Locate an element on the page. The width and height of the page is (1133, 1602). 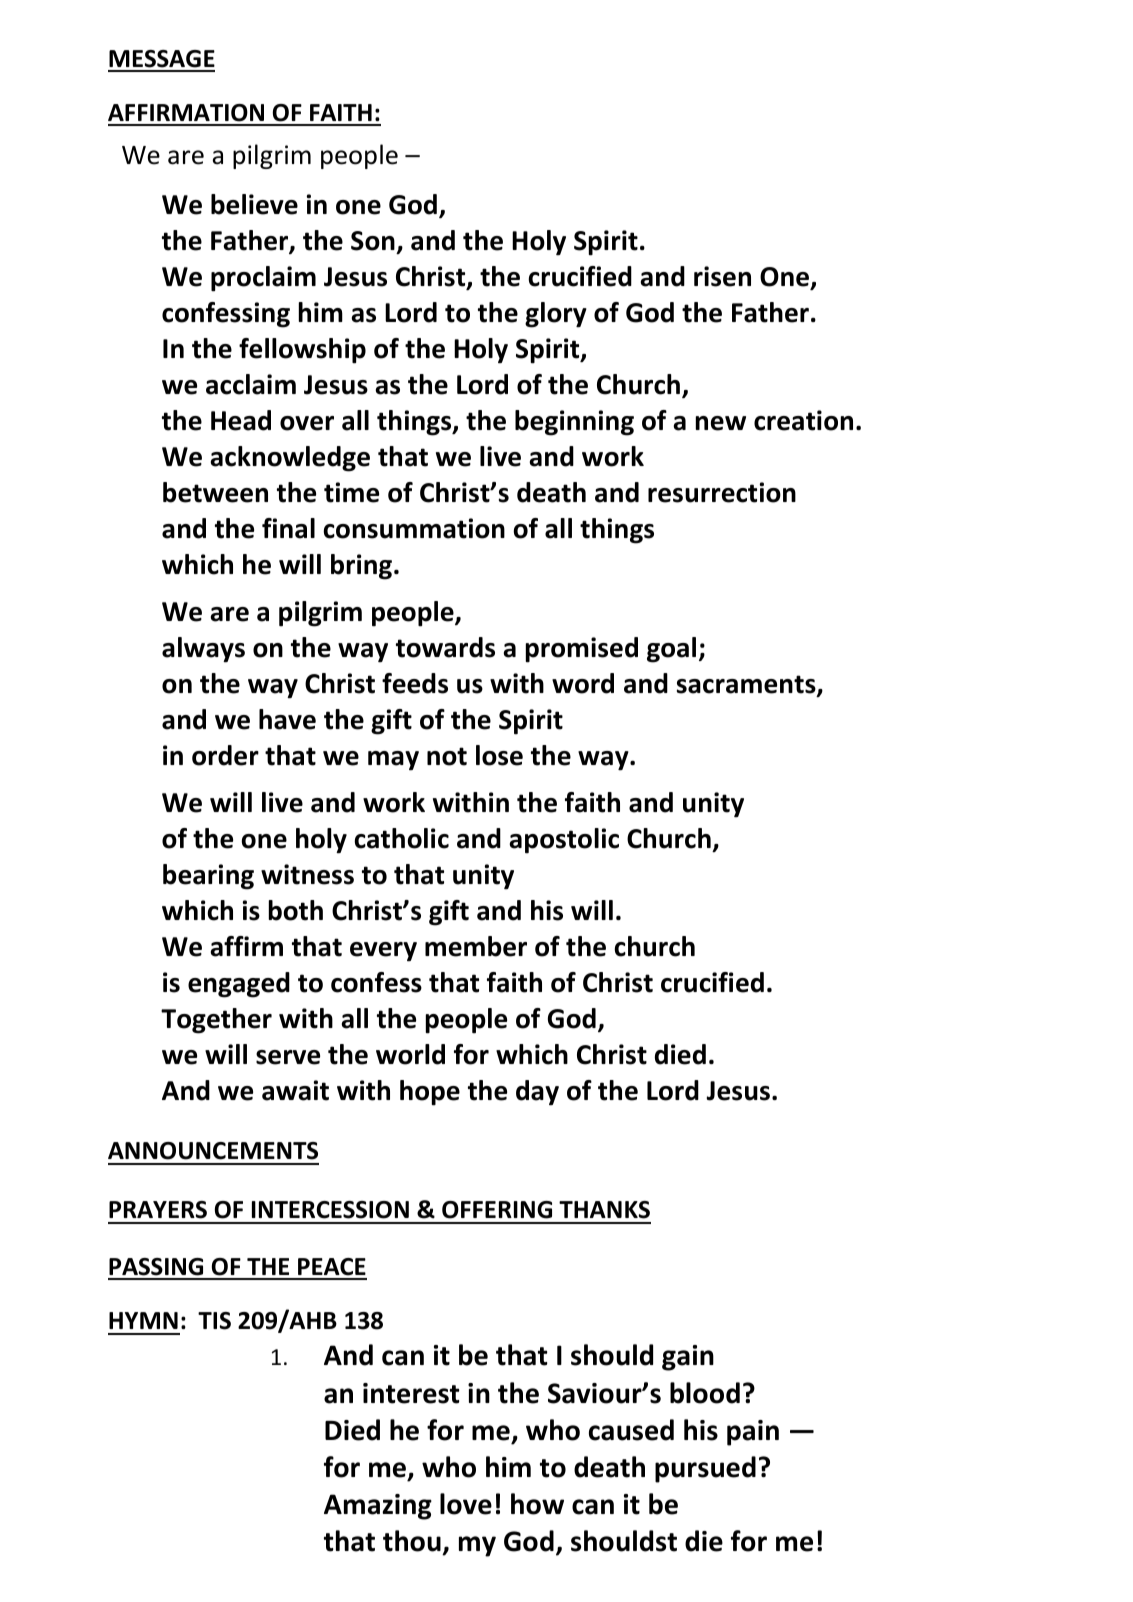
apostolic is located at coordinates (564, 841).
